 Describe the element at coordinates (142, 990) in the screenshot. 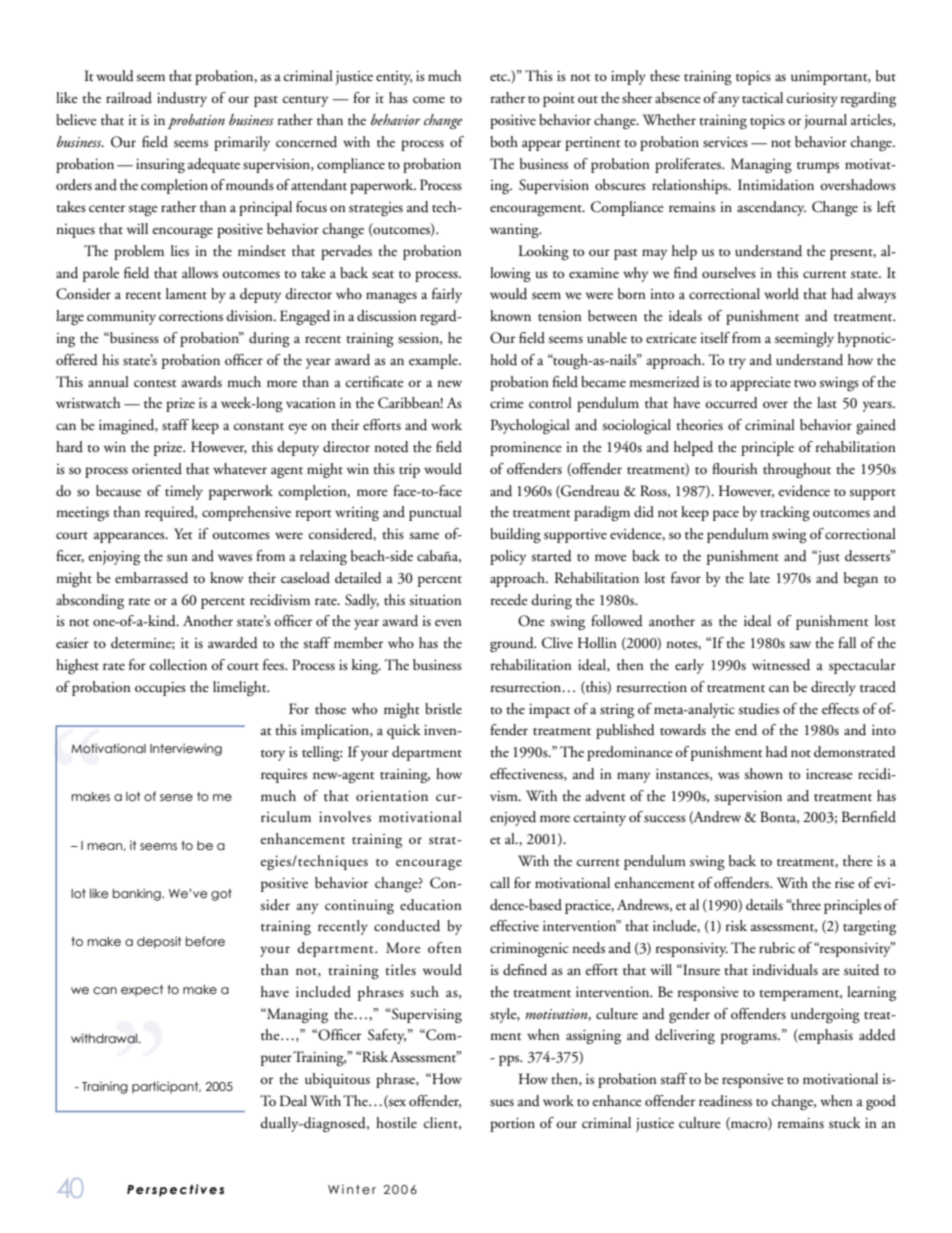

I see `expect` at that location.
